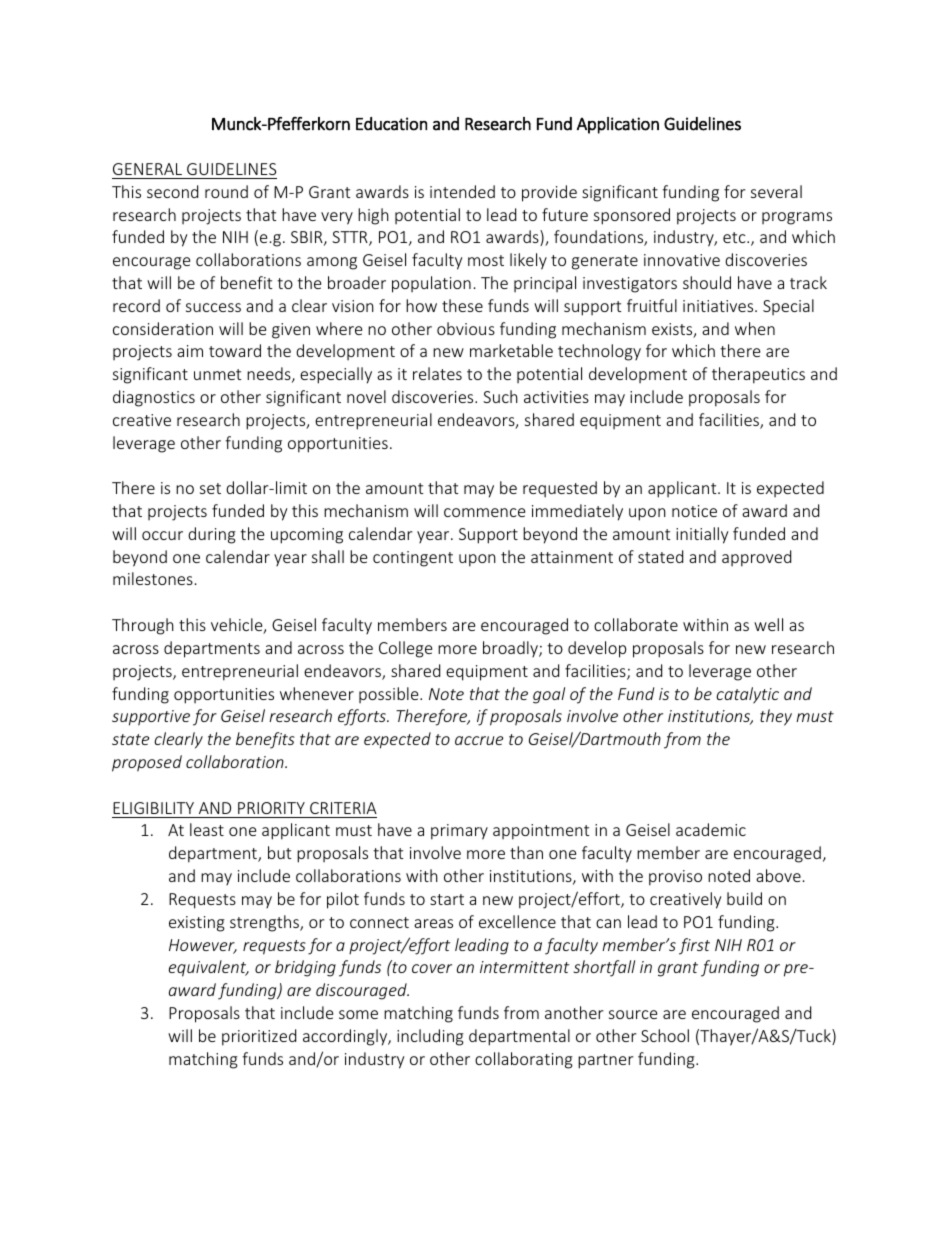 This screenshot has width=952, height=1233. I want to click on contingent, so click(413, 559).
